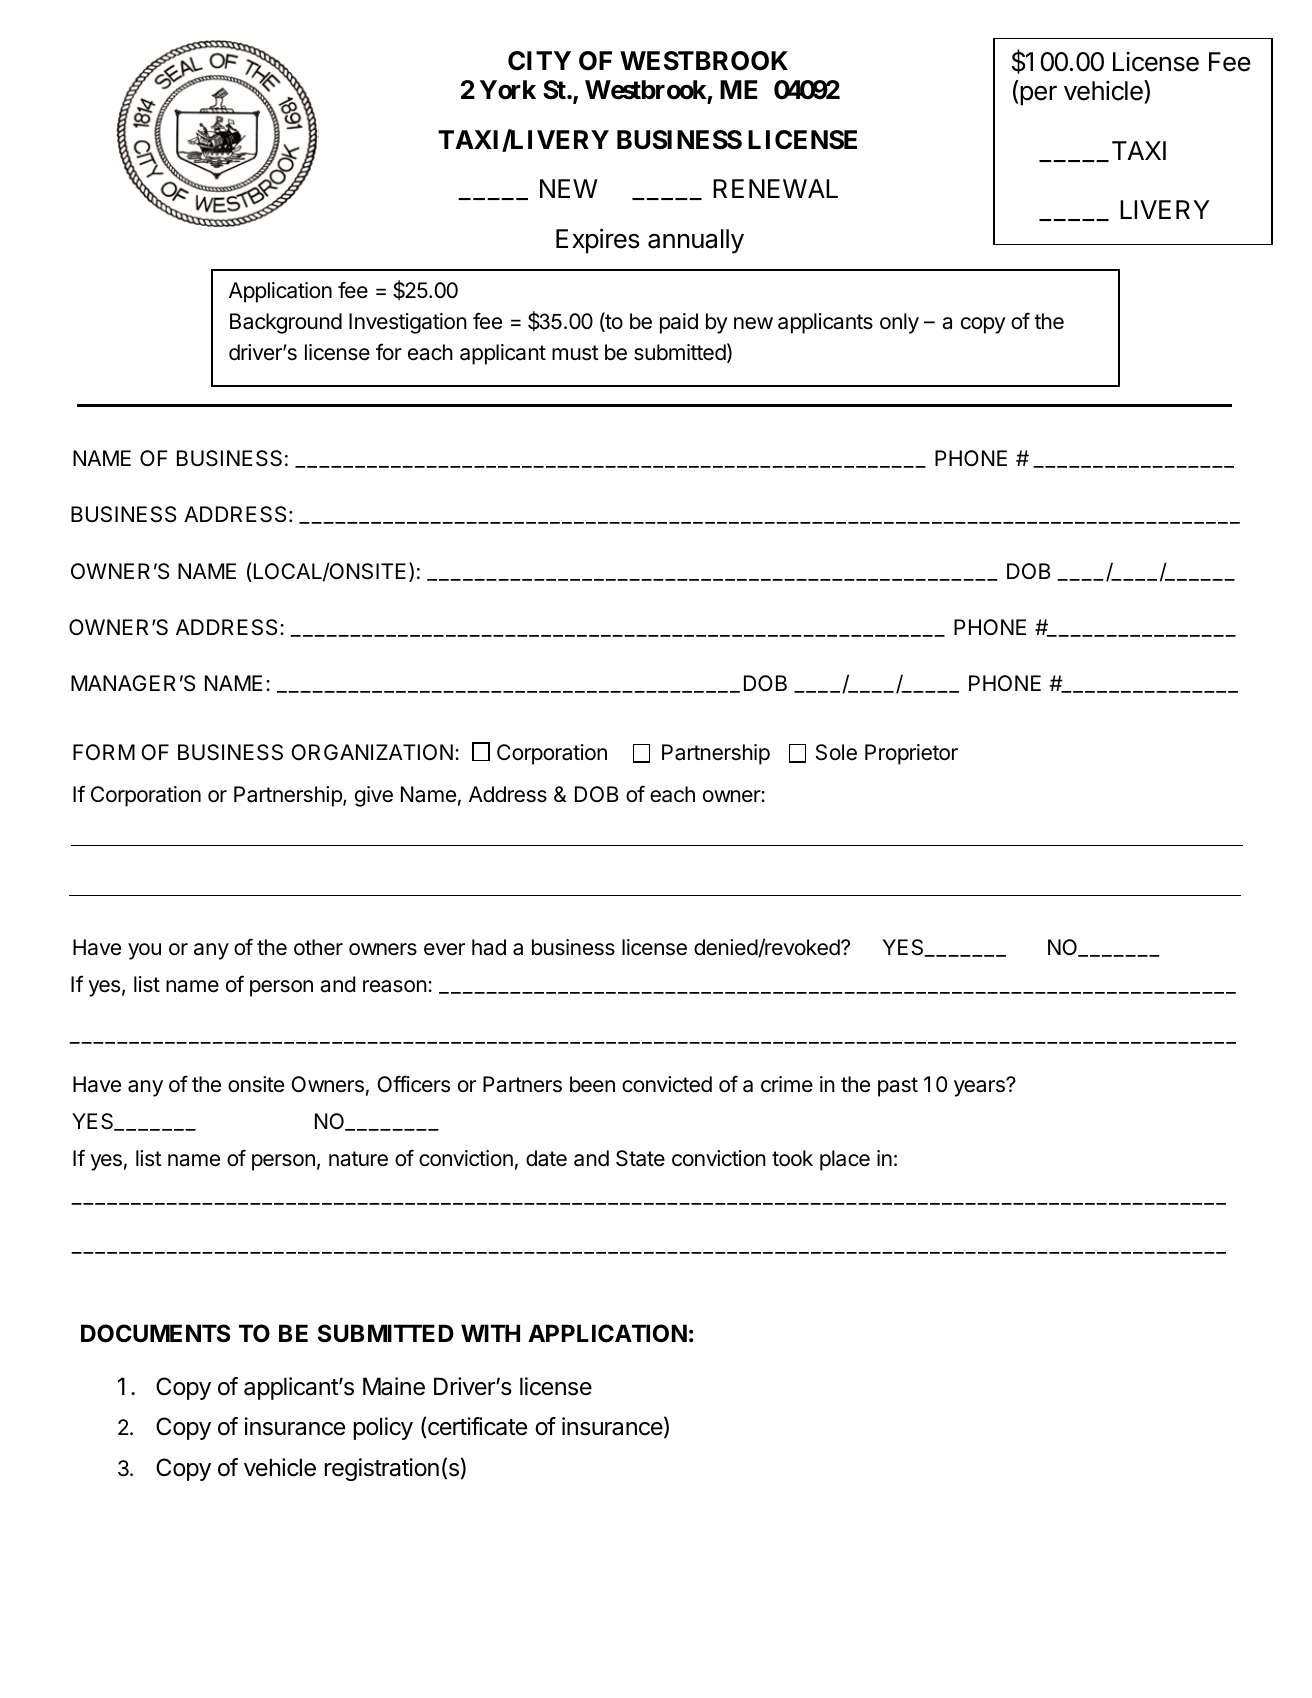 The width and height of the page is (1312, 1698). What do you see at coordinates (899, 323) in the page?
I see `only` at bounding box center [899, 323].
